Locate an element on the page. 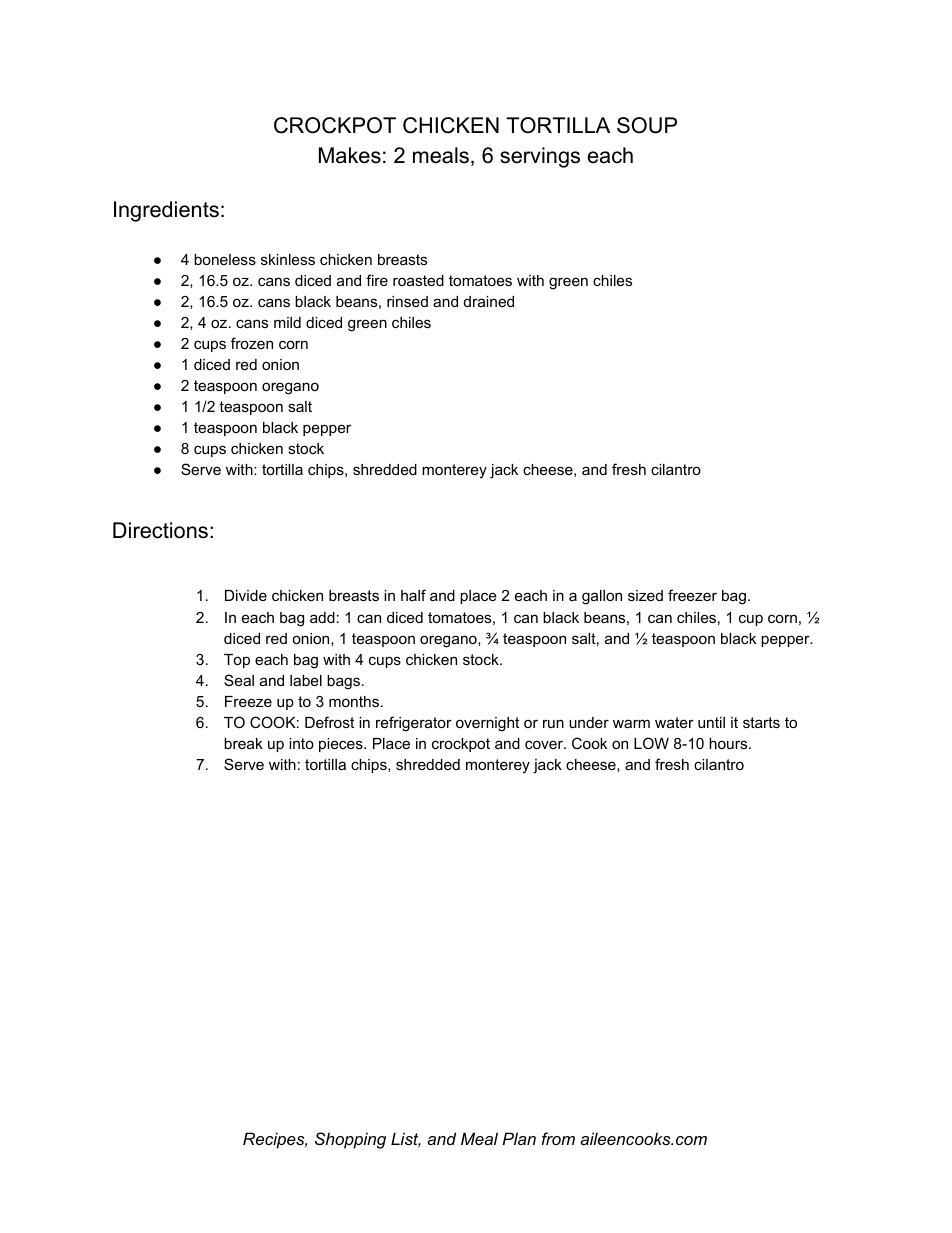 This page has width=952, height=1233. sized is located at coordinates (645, 595).
